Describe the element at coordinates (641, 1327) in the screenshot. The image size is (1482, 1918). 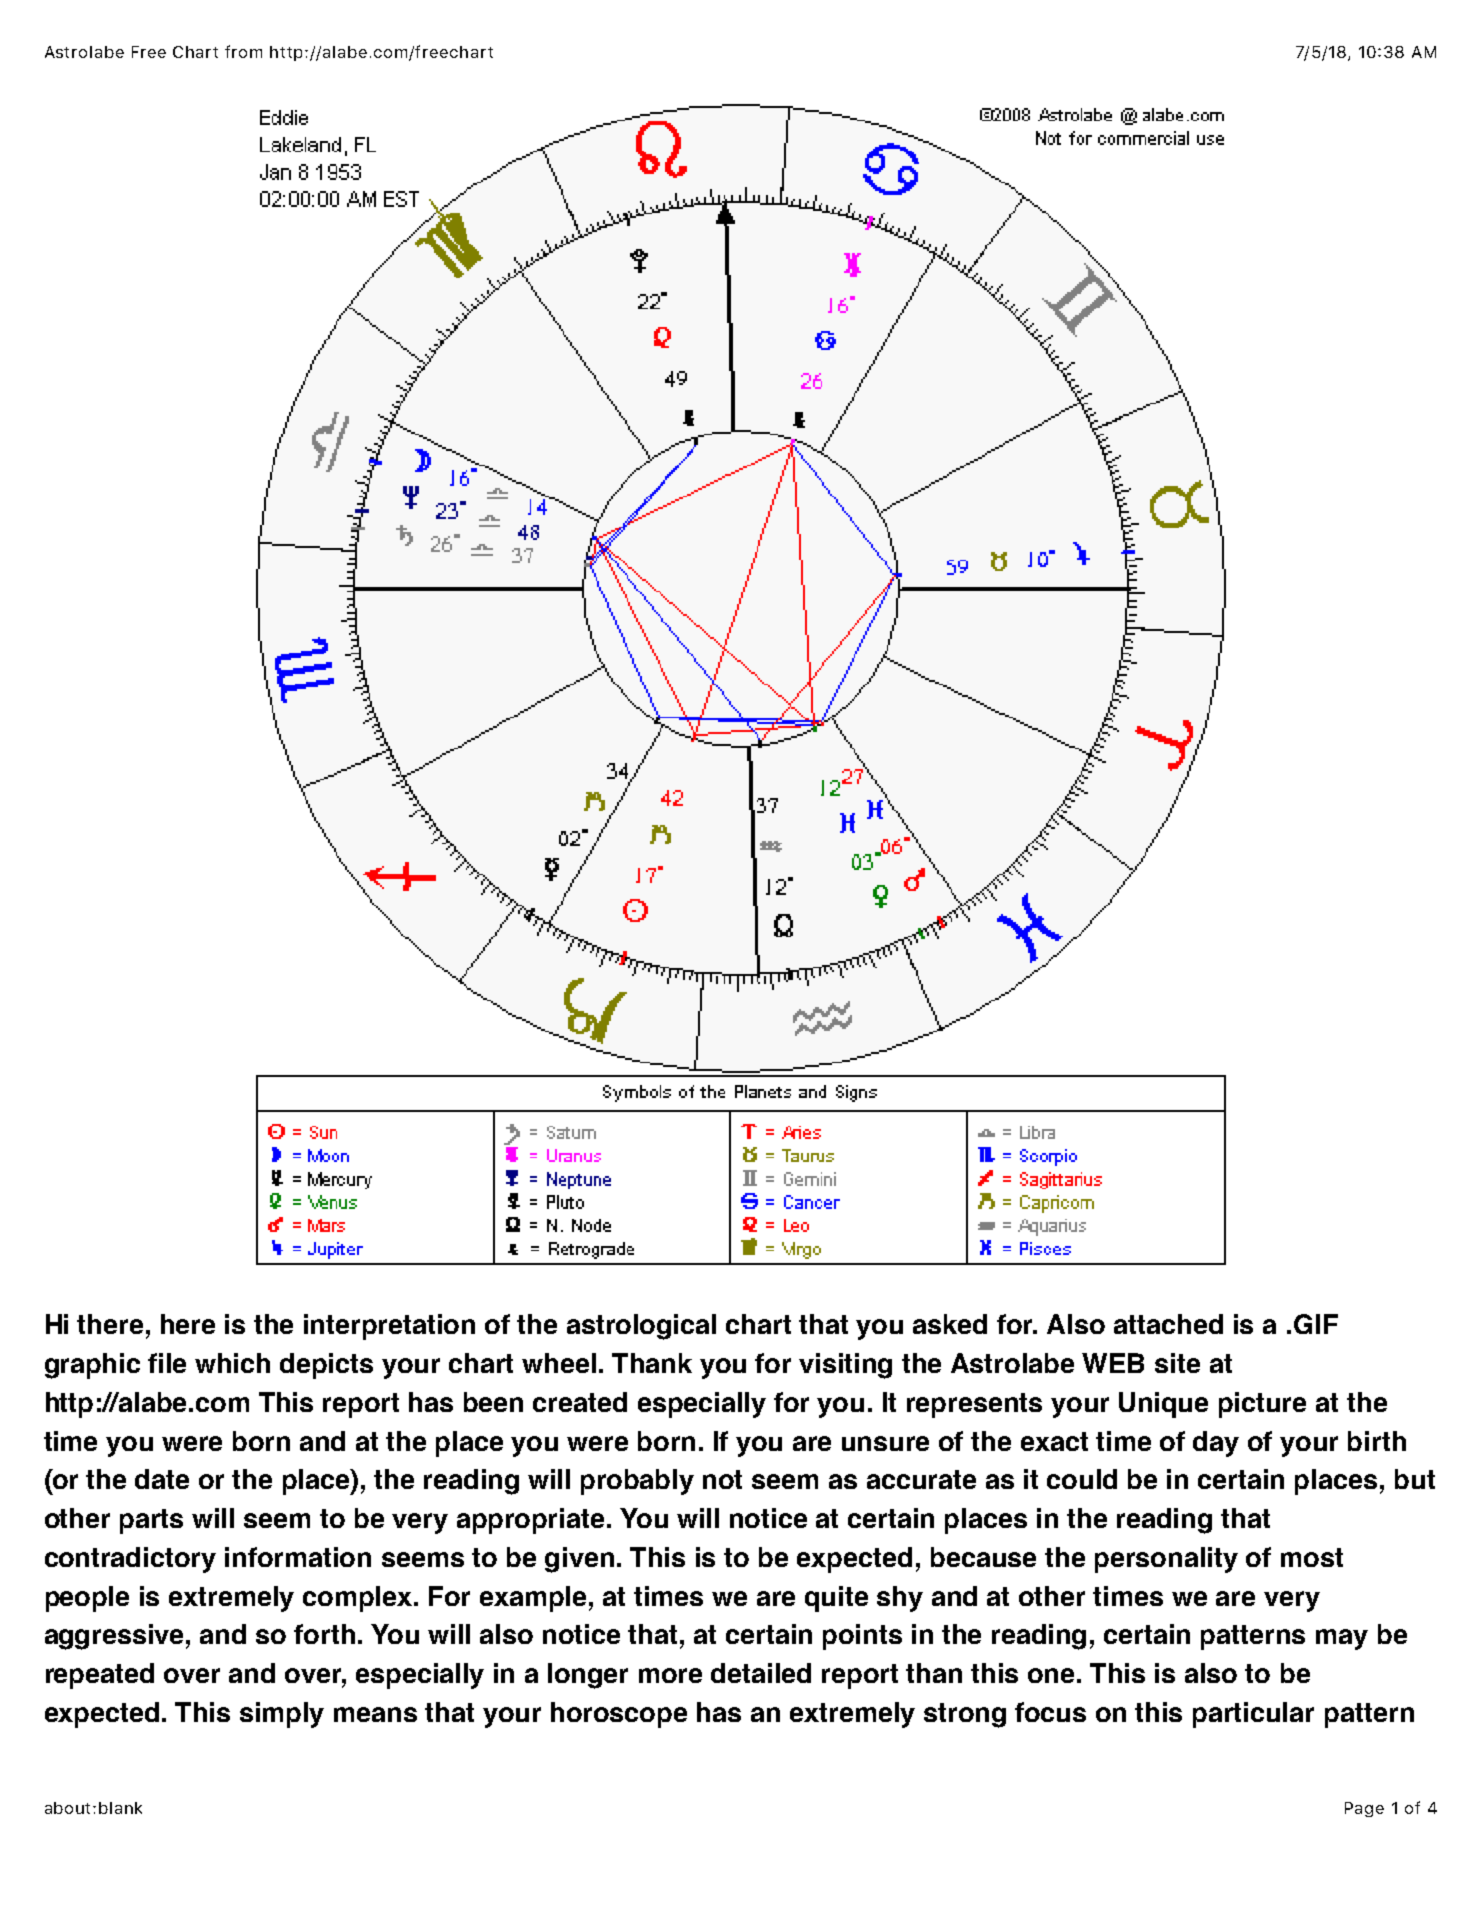
I see `astrological` at that location.
